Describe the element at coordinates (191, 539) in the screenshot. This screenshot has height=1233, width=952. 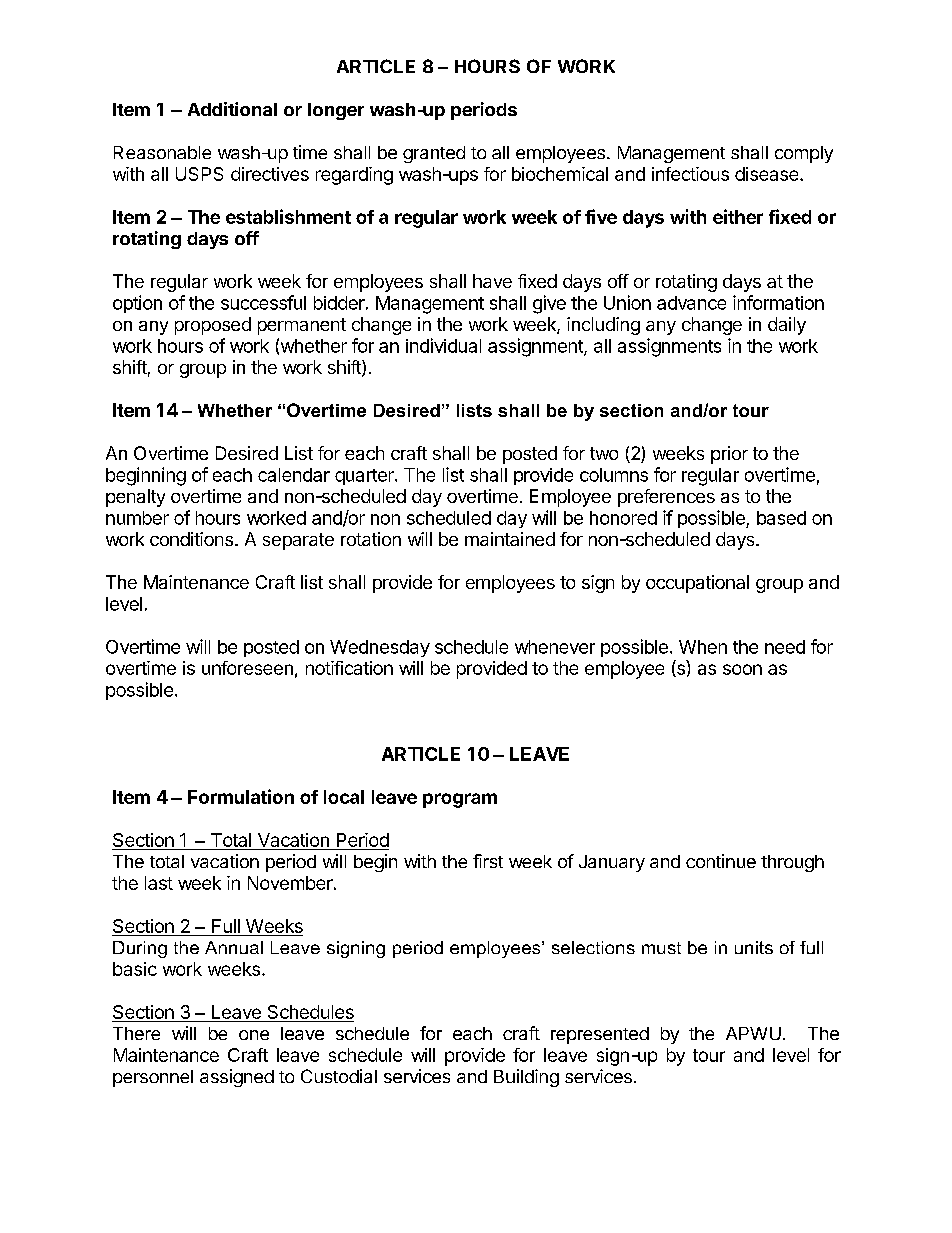
I see `conditions` at that location.
